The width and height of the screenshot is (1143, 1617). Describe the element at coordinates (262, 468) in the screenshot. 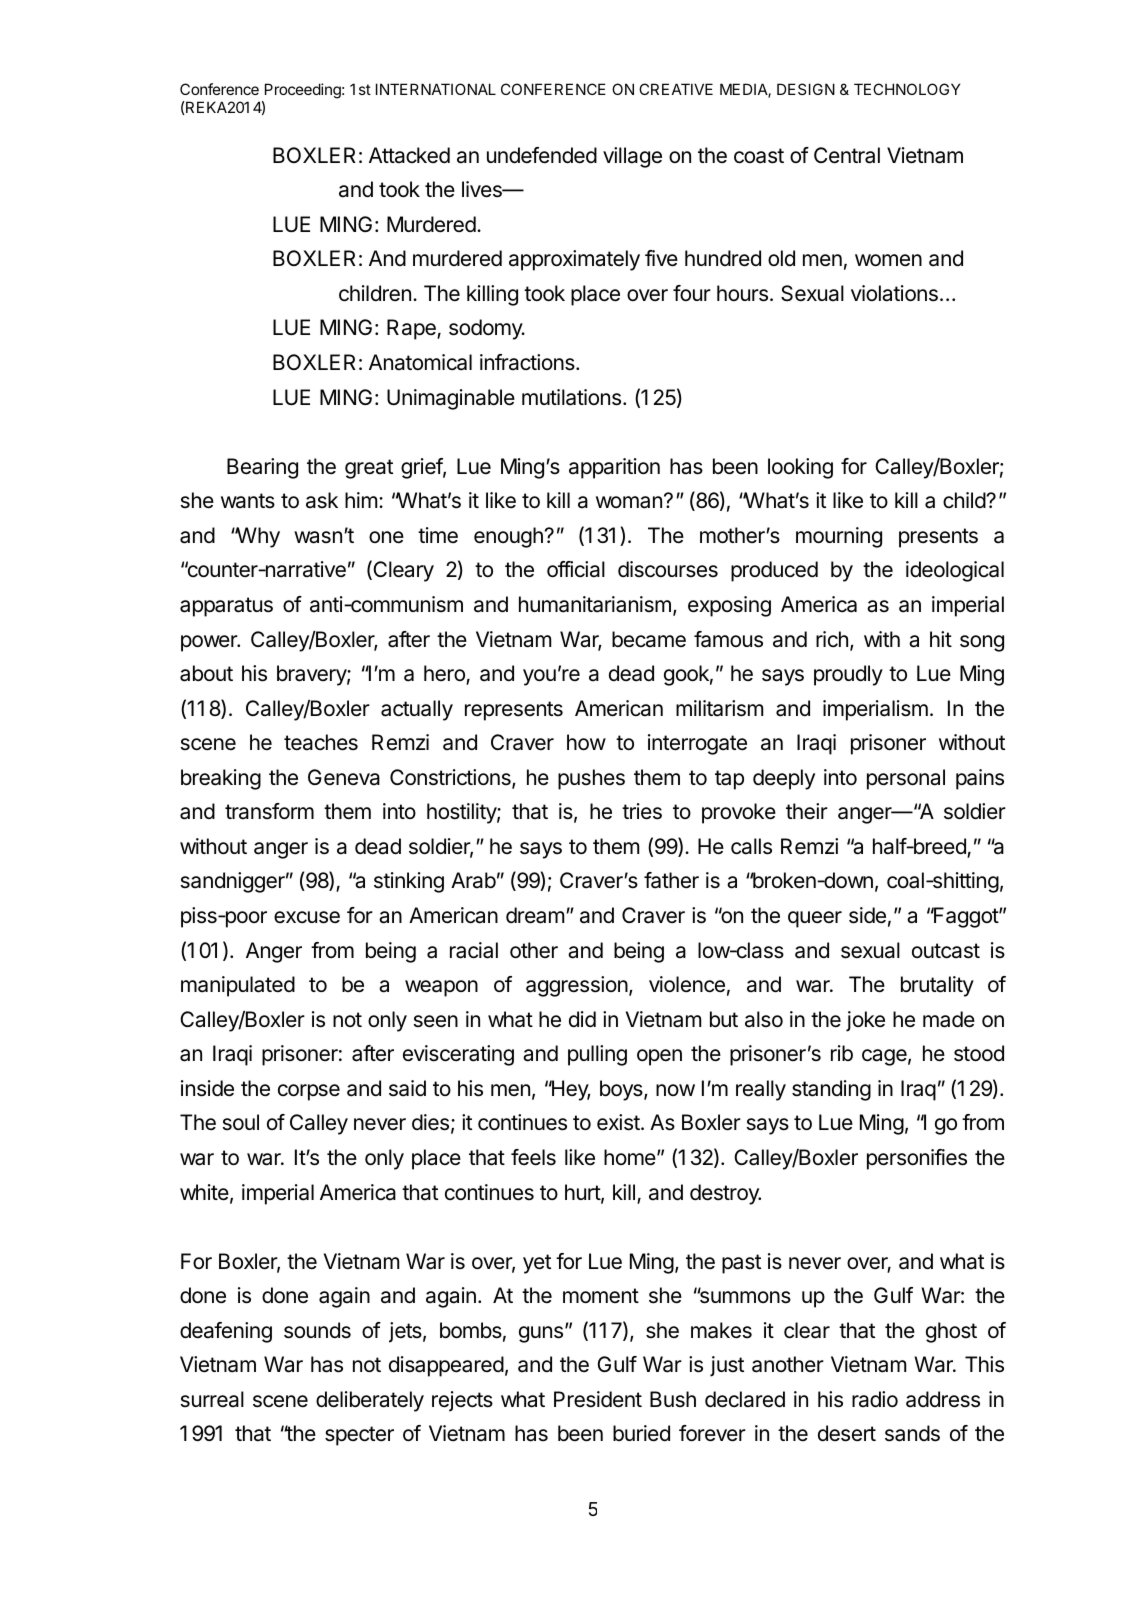

I see `Bearing` at that location.
